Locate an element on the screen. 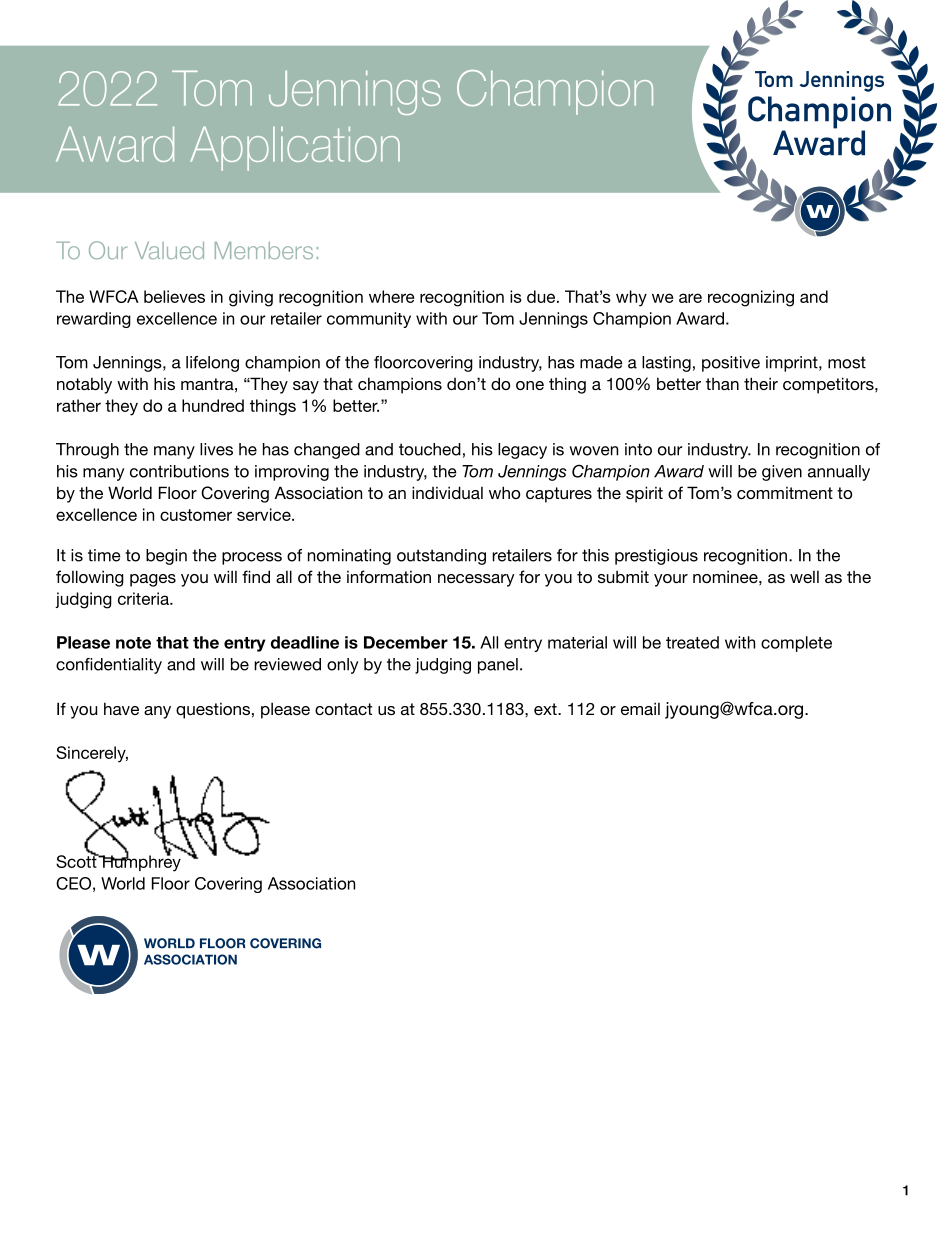 The height and width of the screenshot is (1233, 952). positive is located at coordinates (731, 364).
